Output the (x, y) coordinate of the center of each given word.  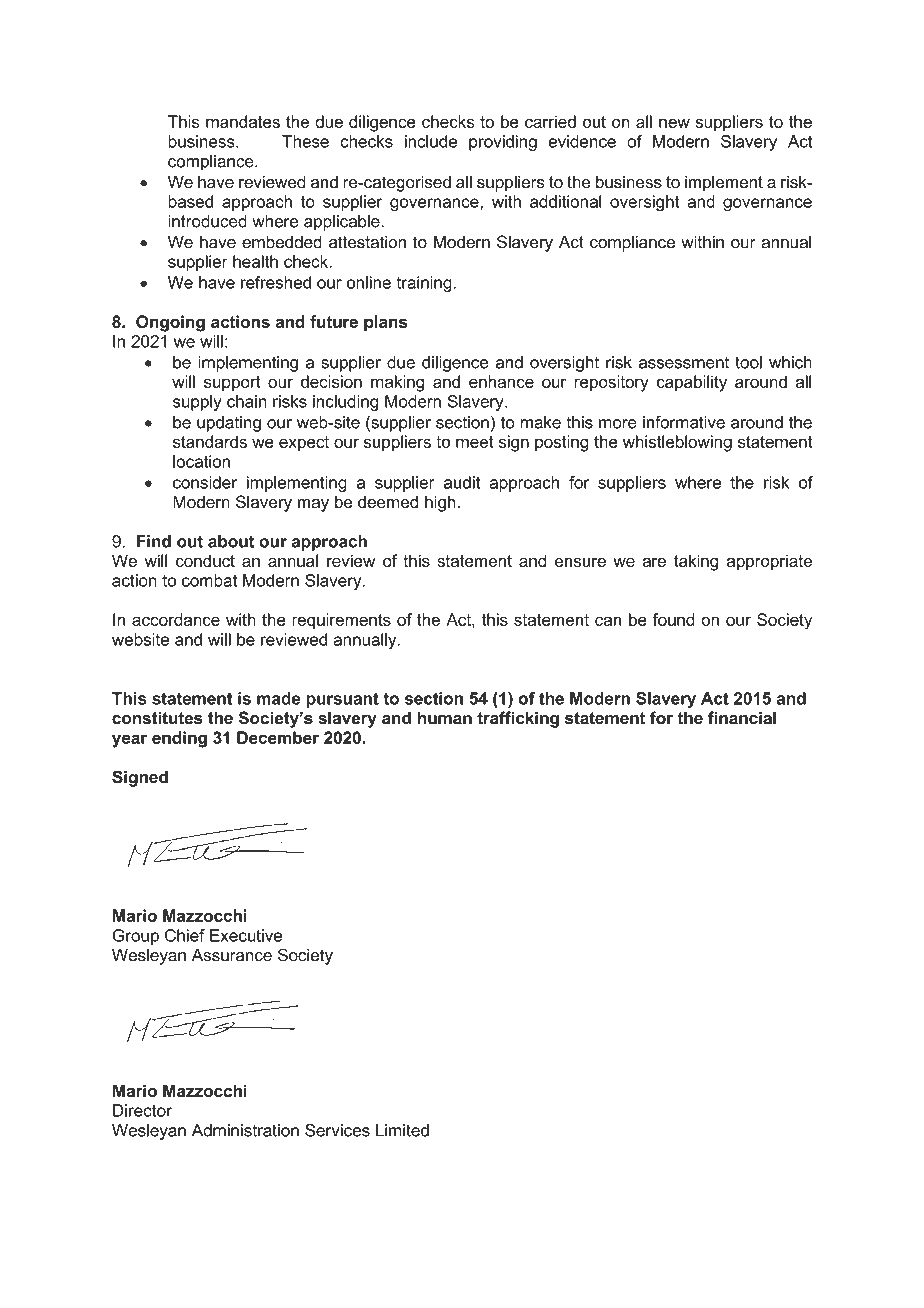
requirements (341, 621)
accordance (176, 619)
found (674, 619)
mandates (243, 121)
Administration (245, 1130)
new (674, 123)
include (431, 141)
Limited (402, 1130)
